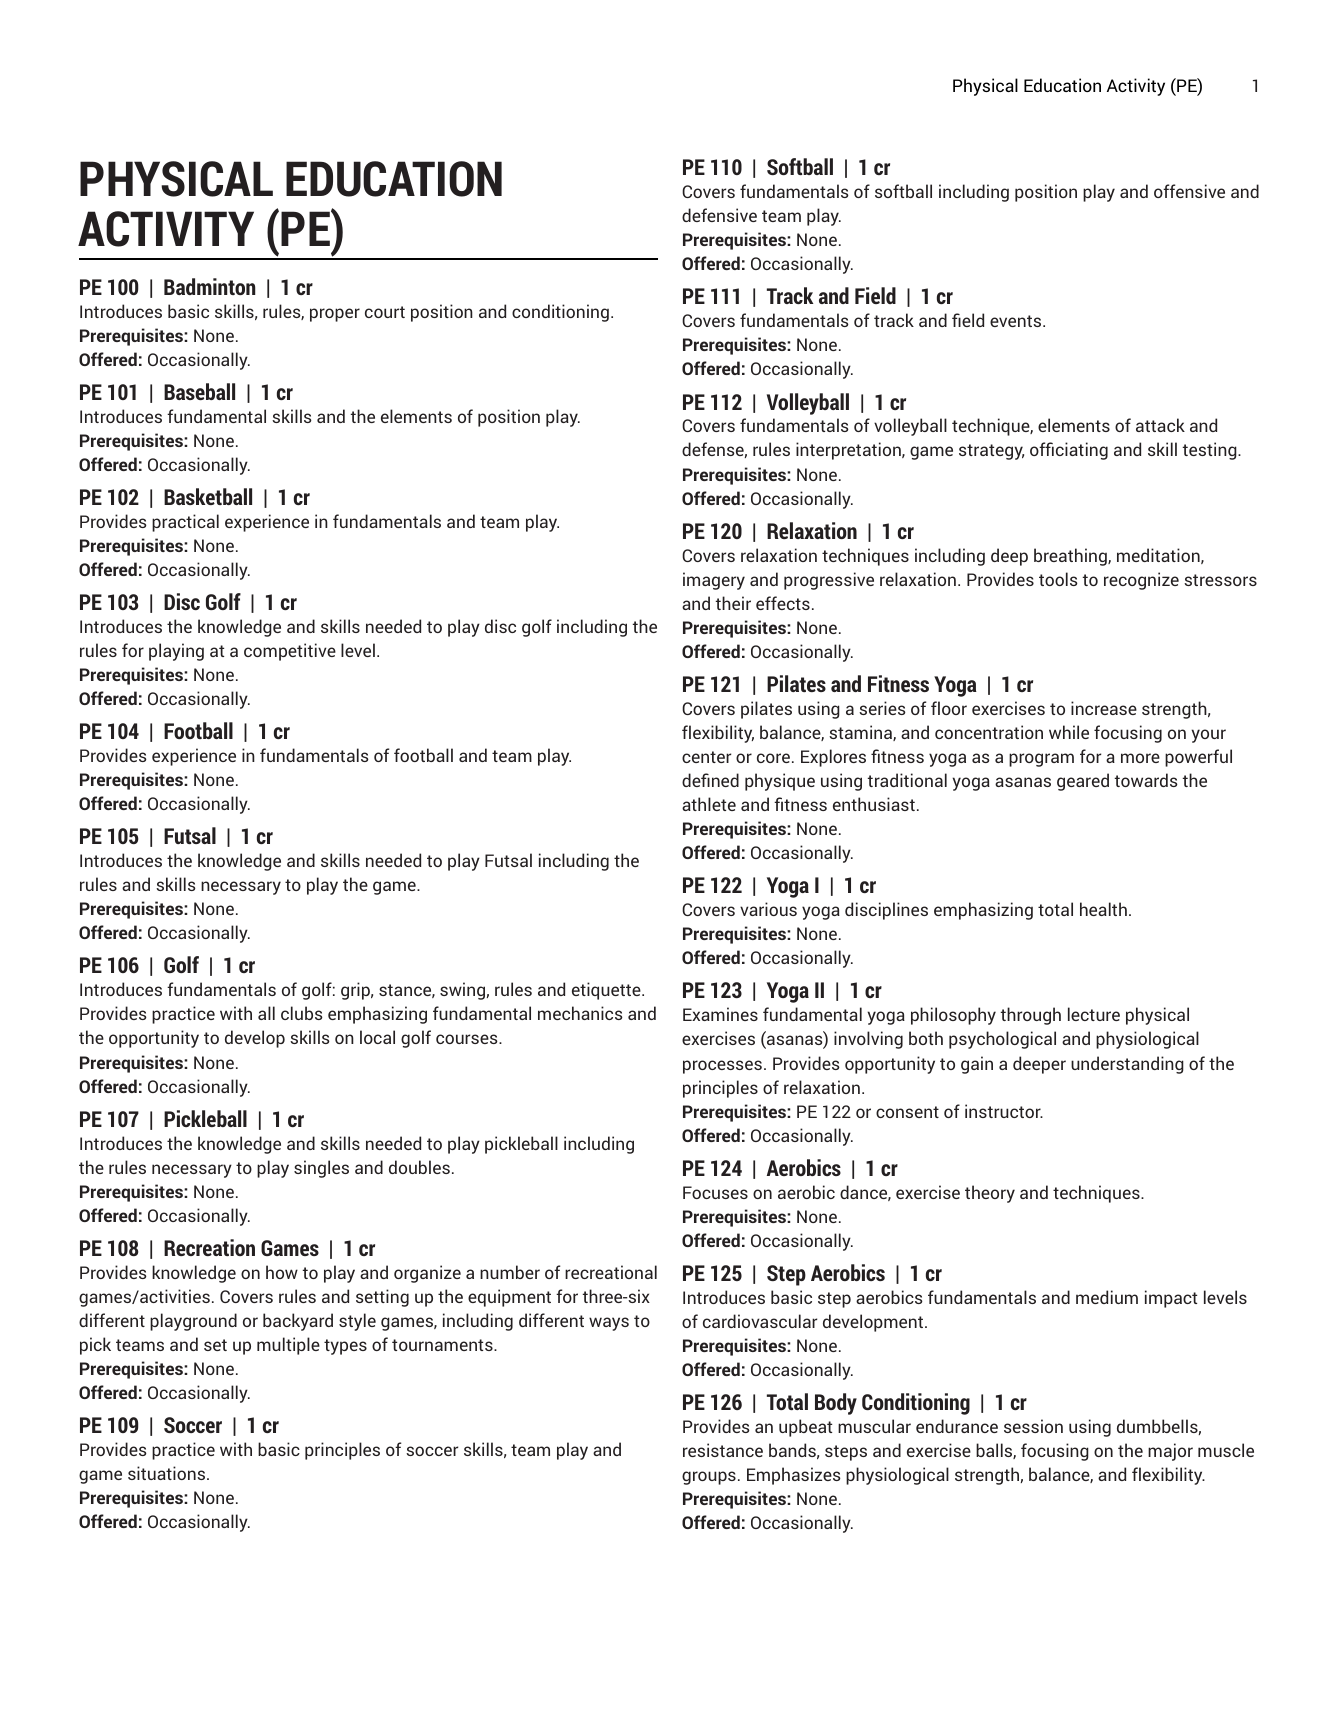  I want to click on clubs, so click(302, 1013).
